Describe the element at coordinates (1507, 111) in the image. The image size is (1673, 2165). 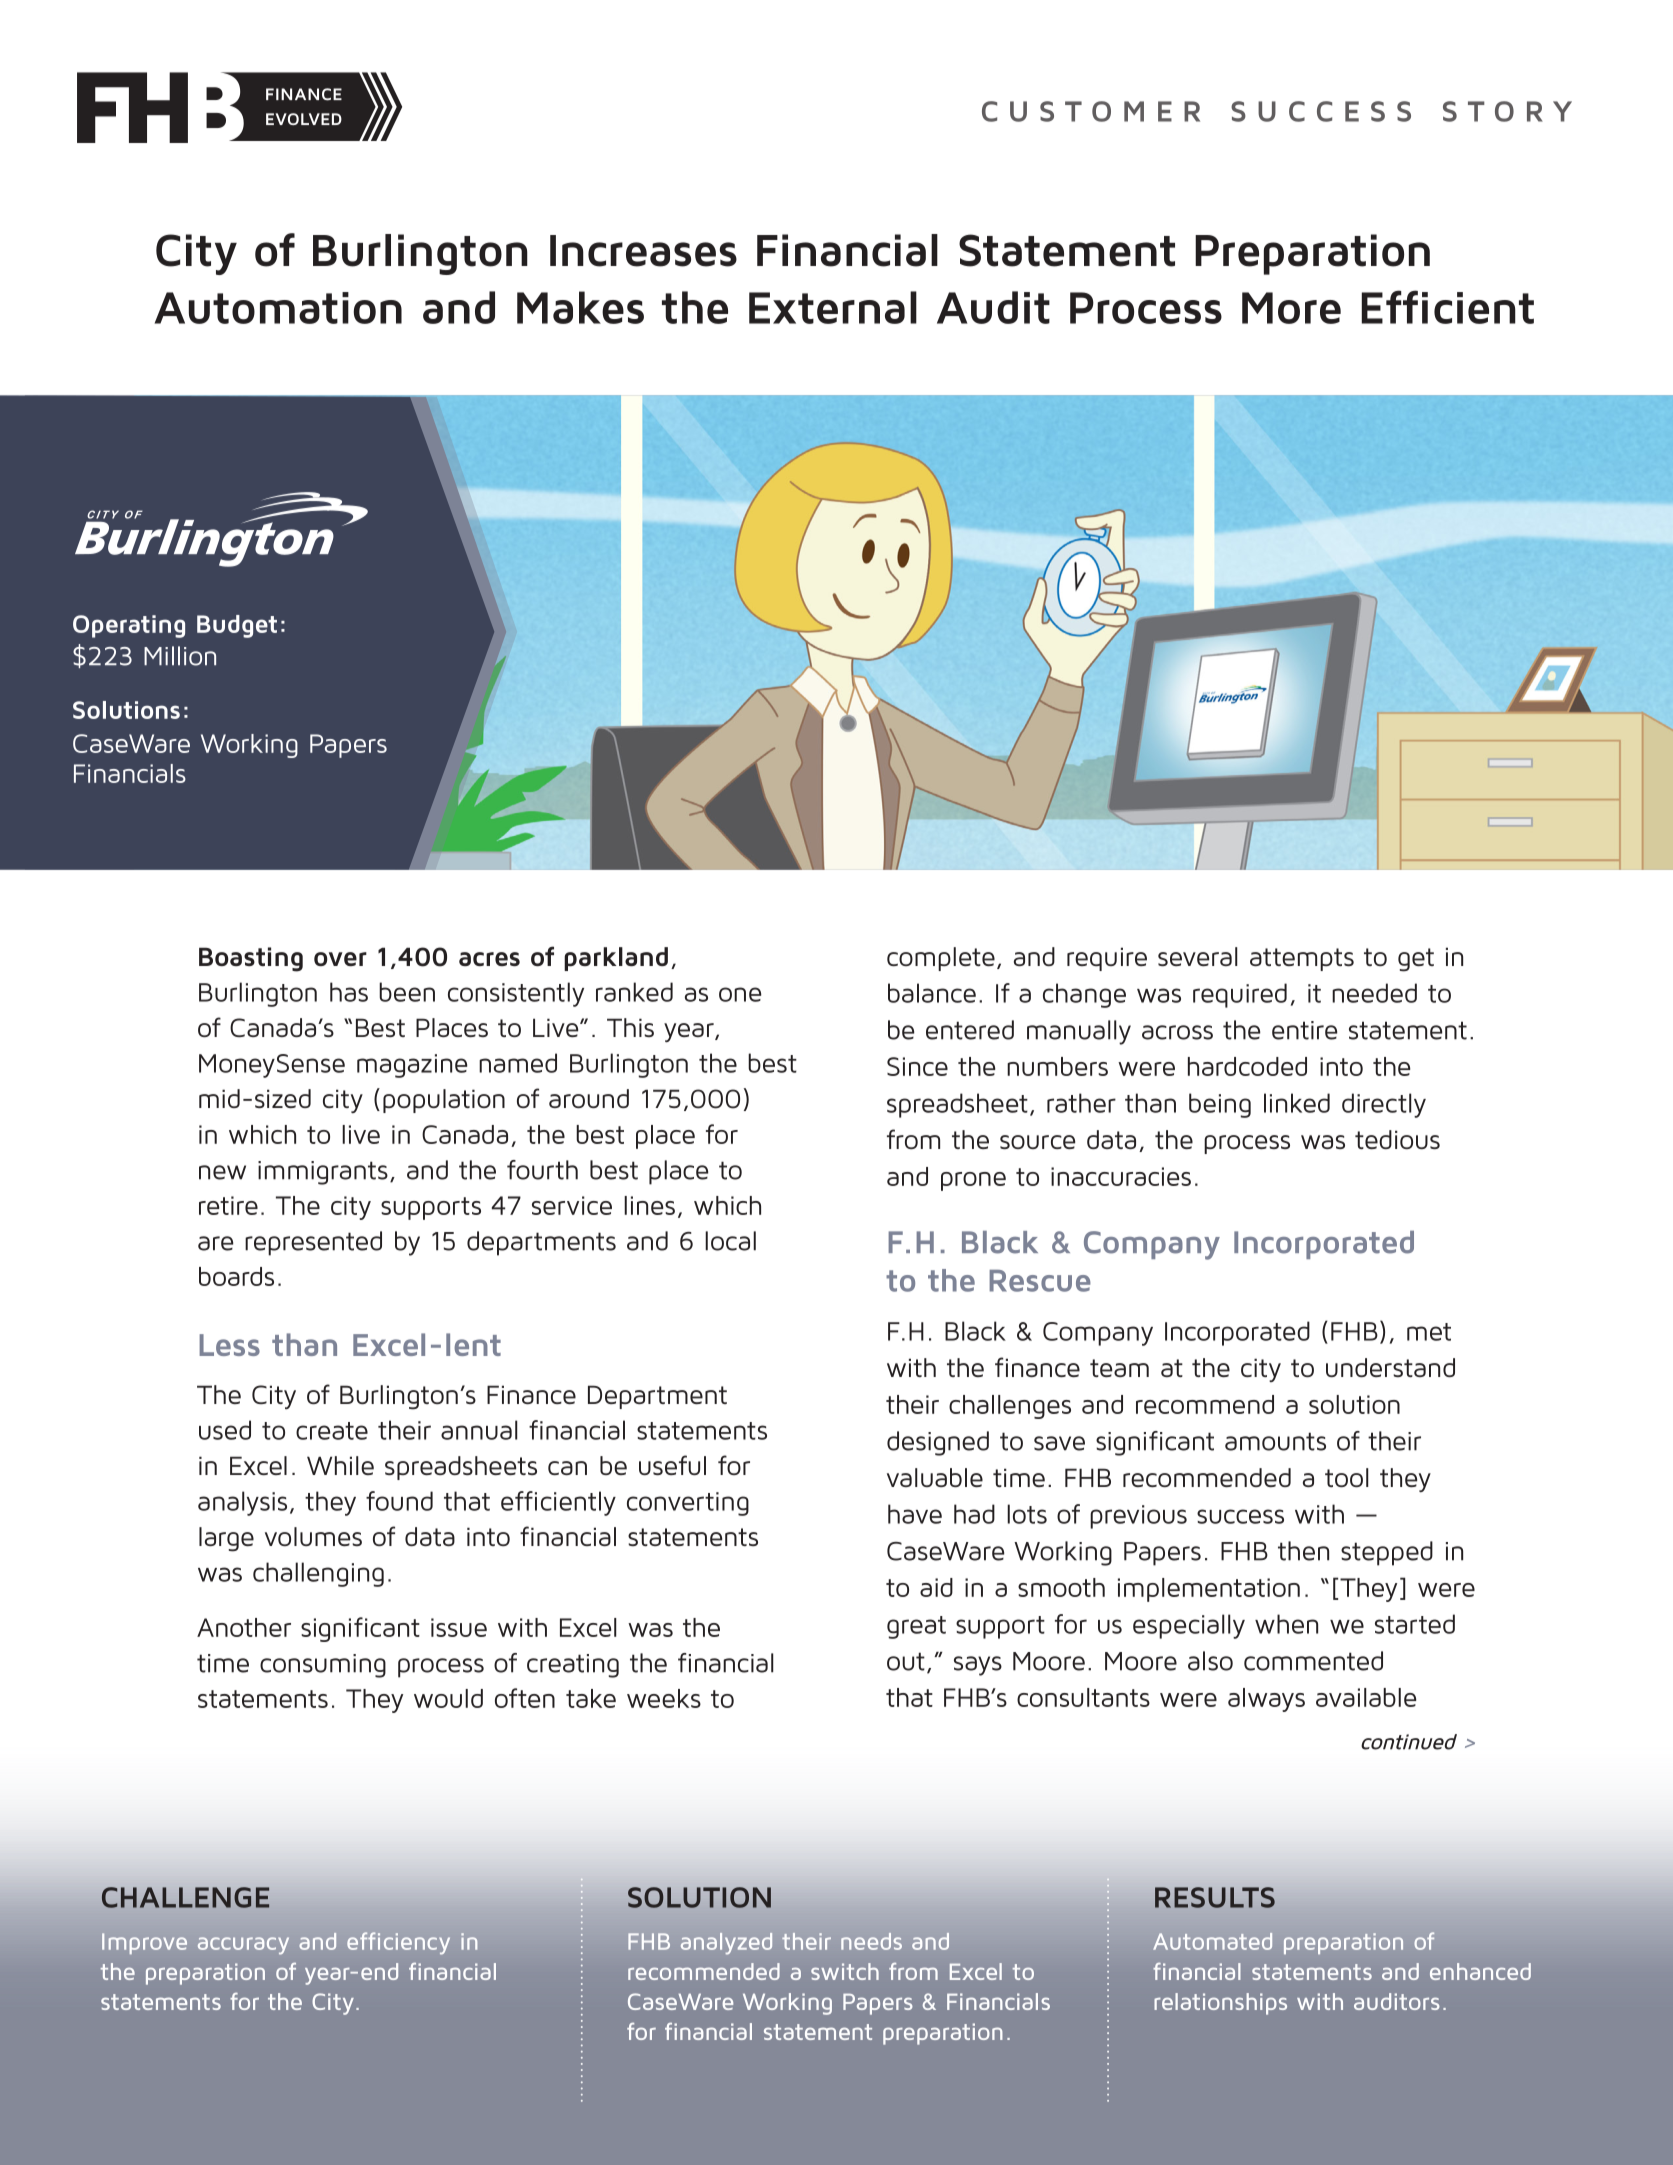
I see `STORY` at that location.
